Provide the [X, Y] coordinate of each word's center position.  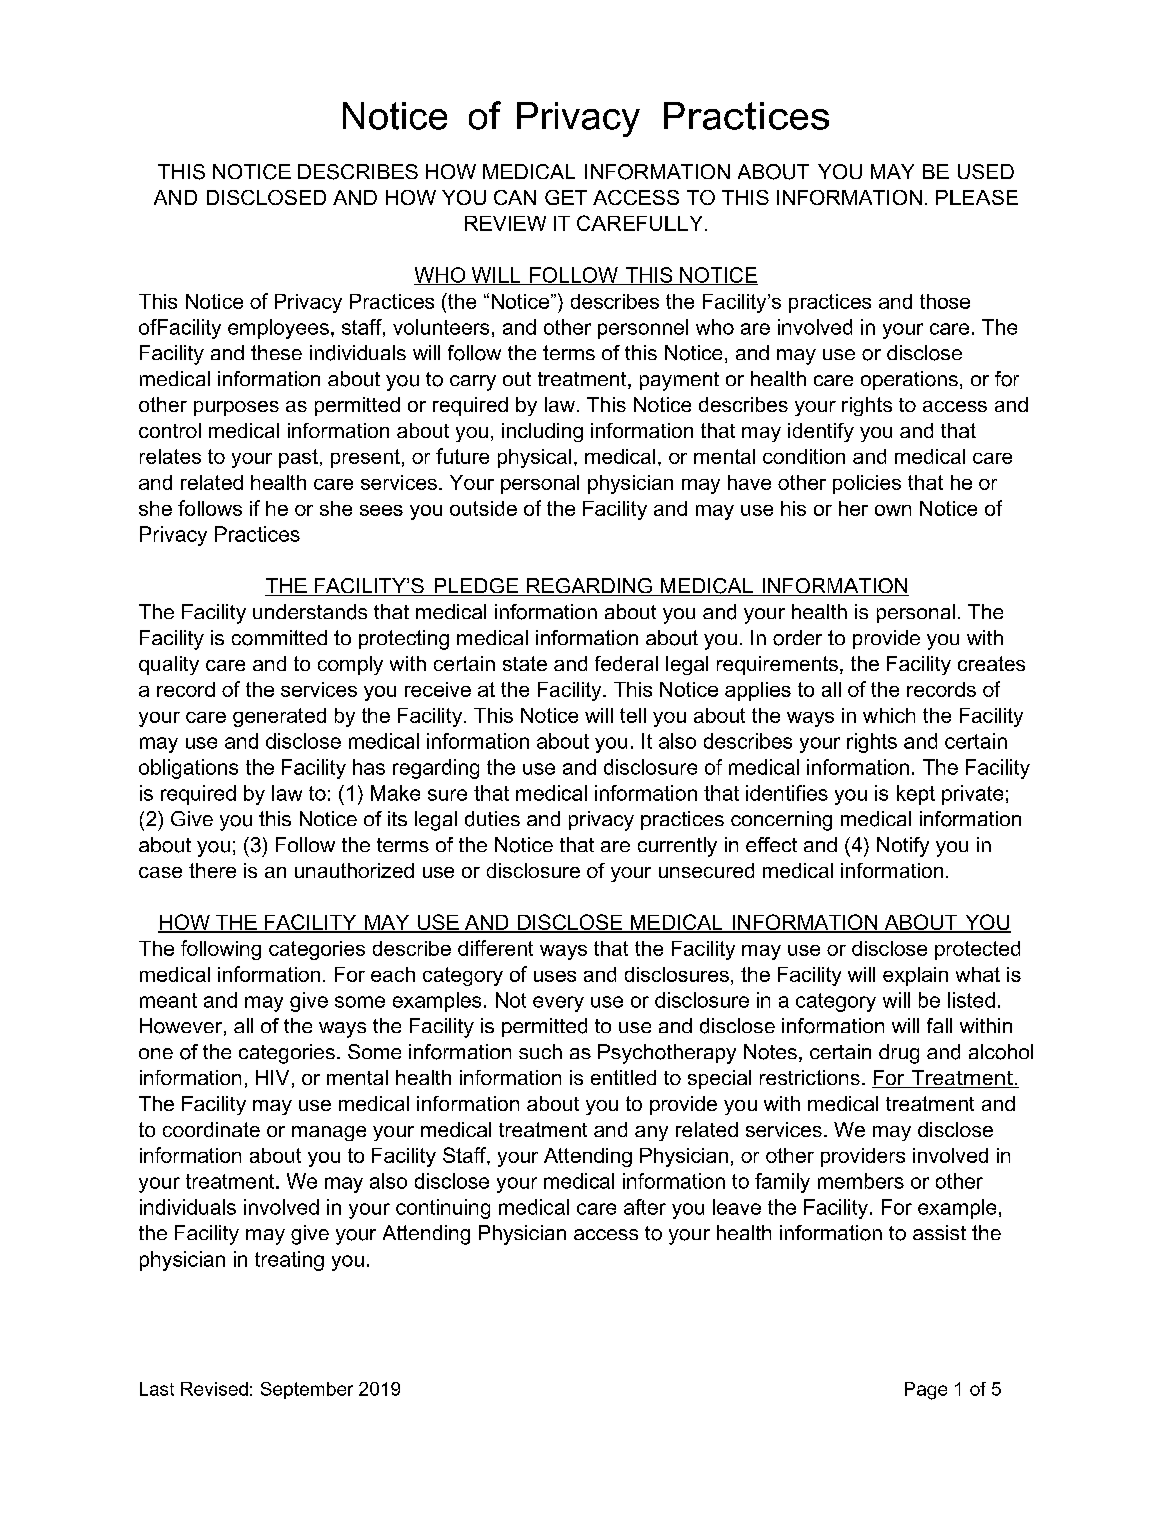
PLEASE [977, 197]
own [893, 510]
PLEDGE [476, 587]
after [645, 1207]
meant [168, 1000]
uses [555, 976]
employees [278, 329]
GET [566, 197]
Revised [214, 1389]
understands [310, 612]
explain [915, 976]
